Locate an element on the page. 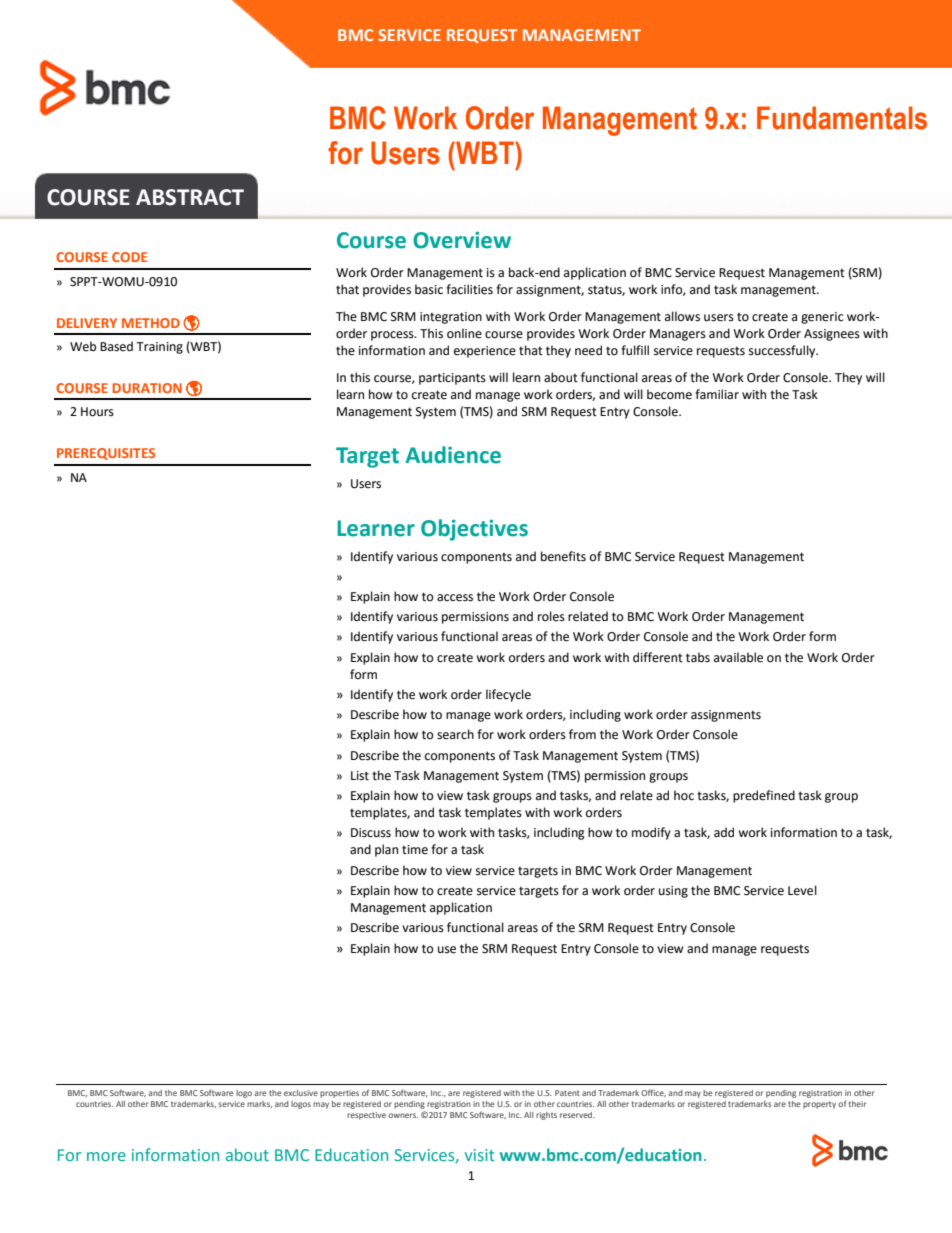 The width and height of the page is (952, 1233). List is located at coordinates (360, 776).
